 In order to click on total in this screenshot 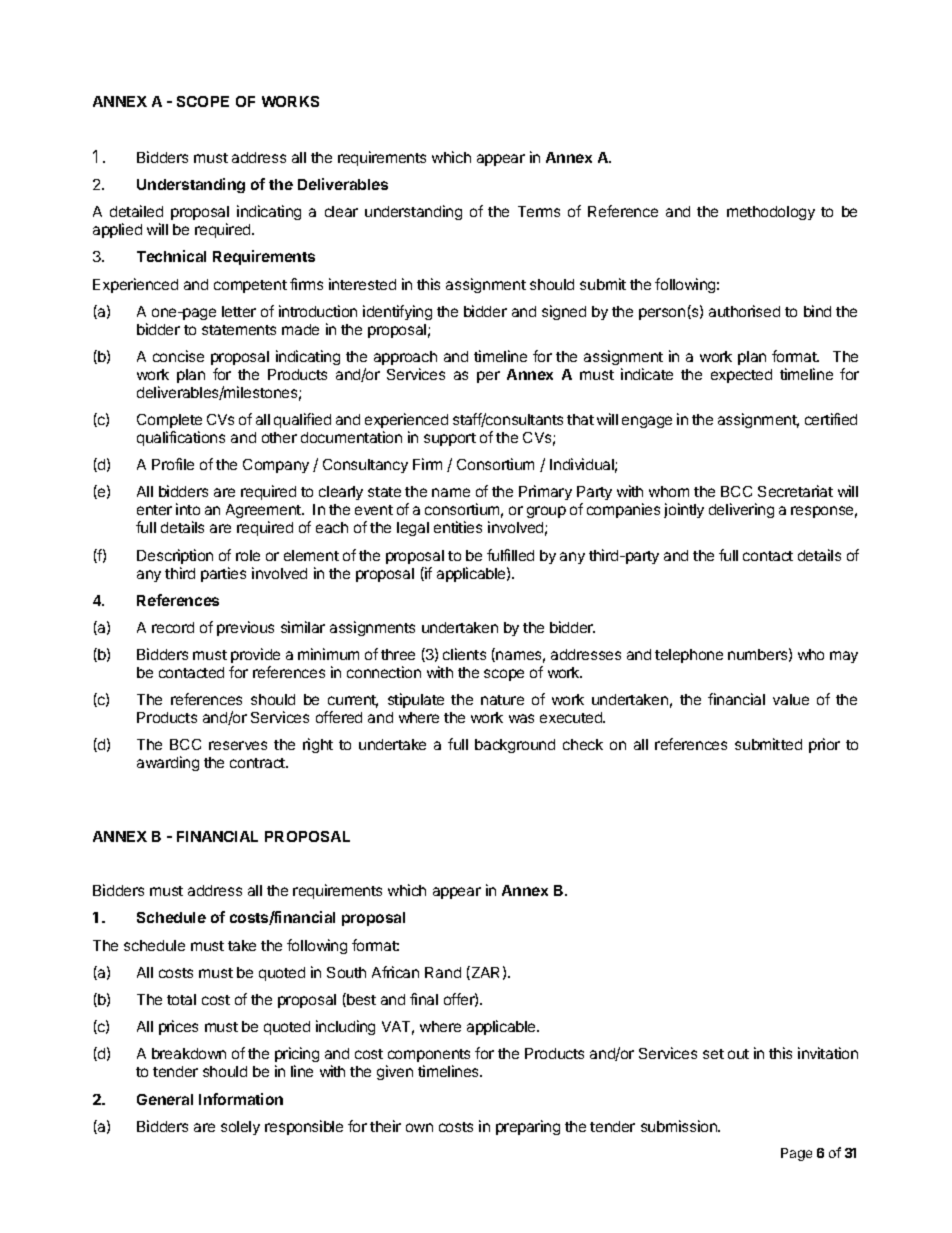, I will do `click(181, 999)`.
